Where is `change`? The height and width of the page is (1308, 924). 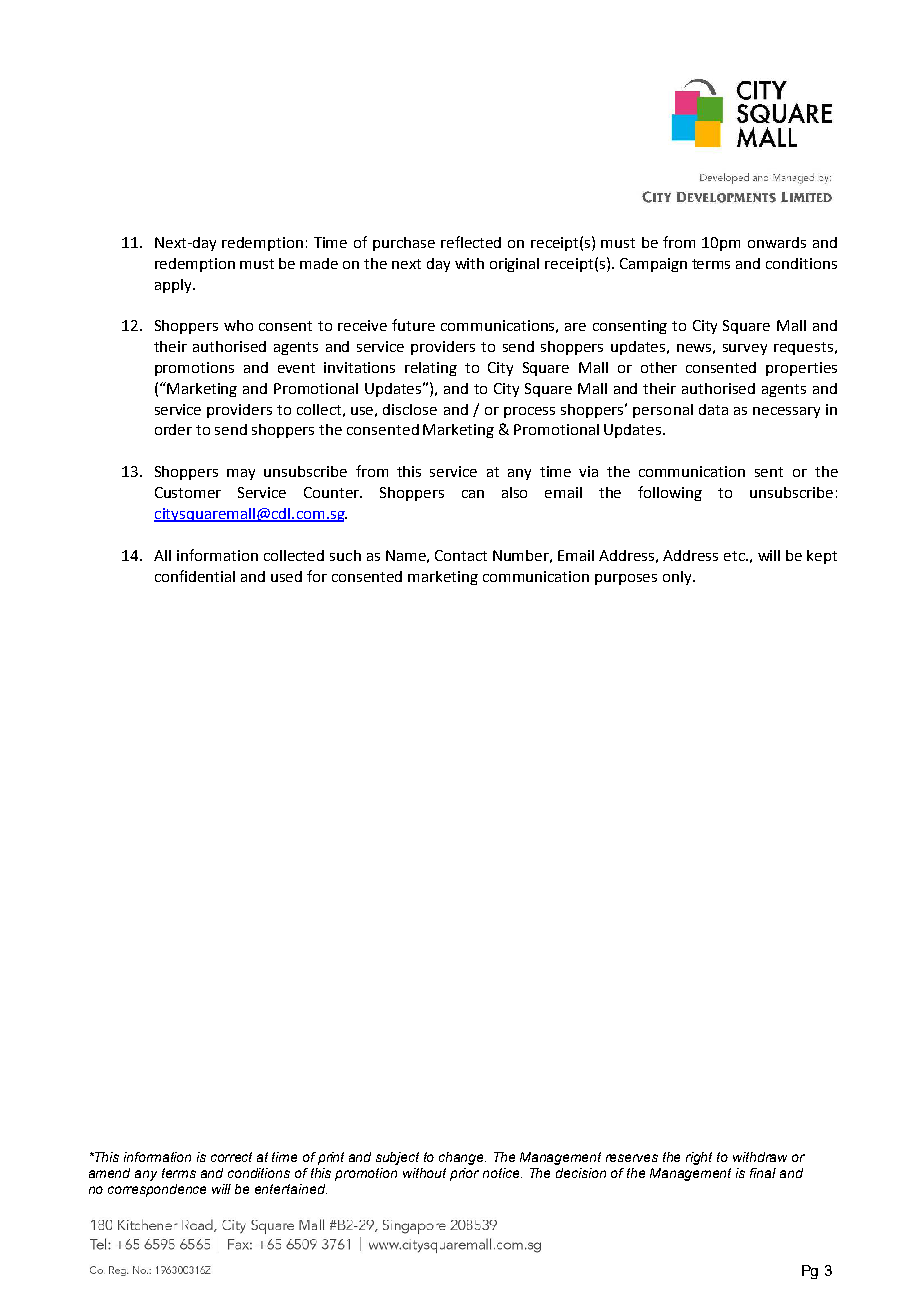
change is located at coordinates (462, 1158).
